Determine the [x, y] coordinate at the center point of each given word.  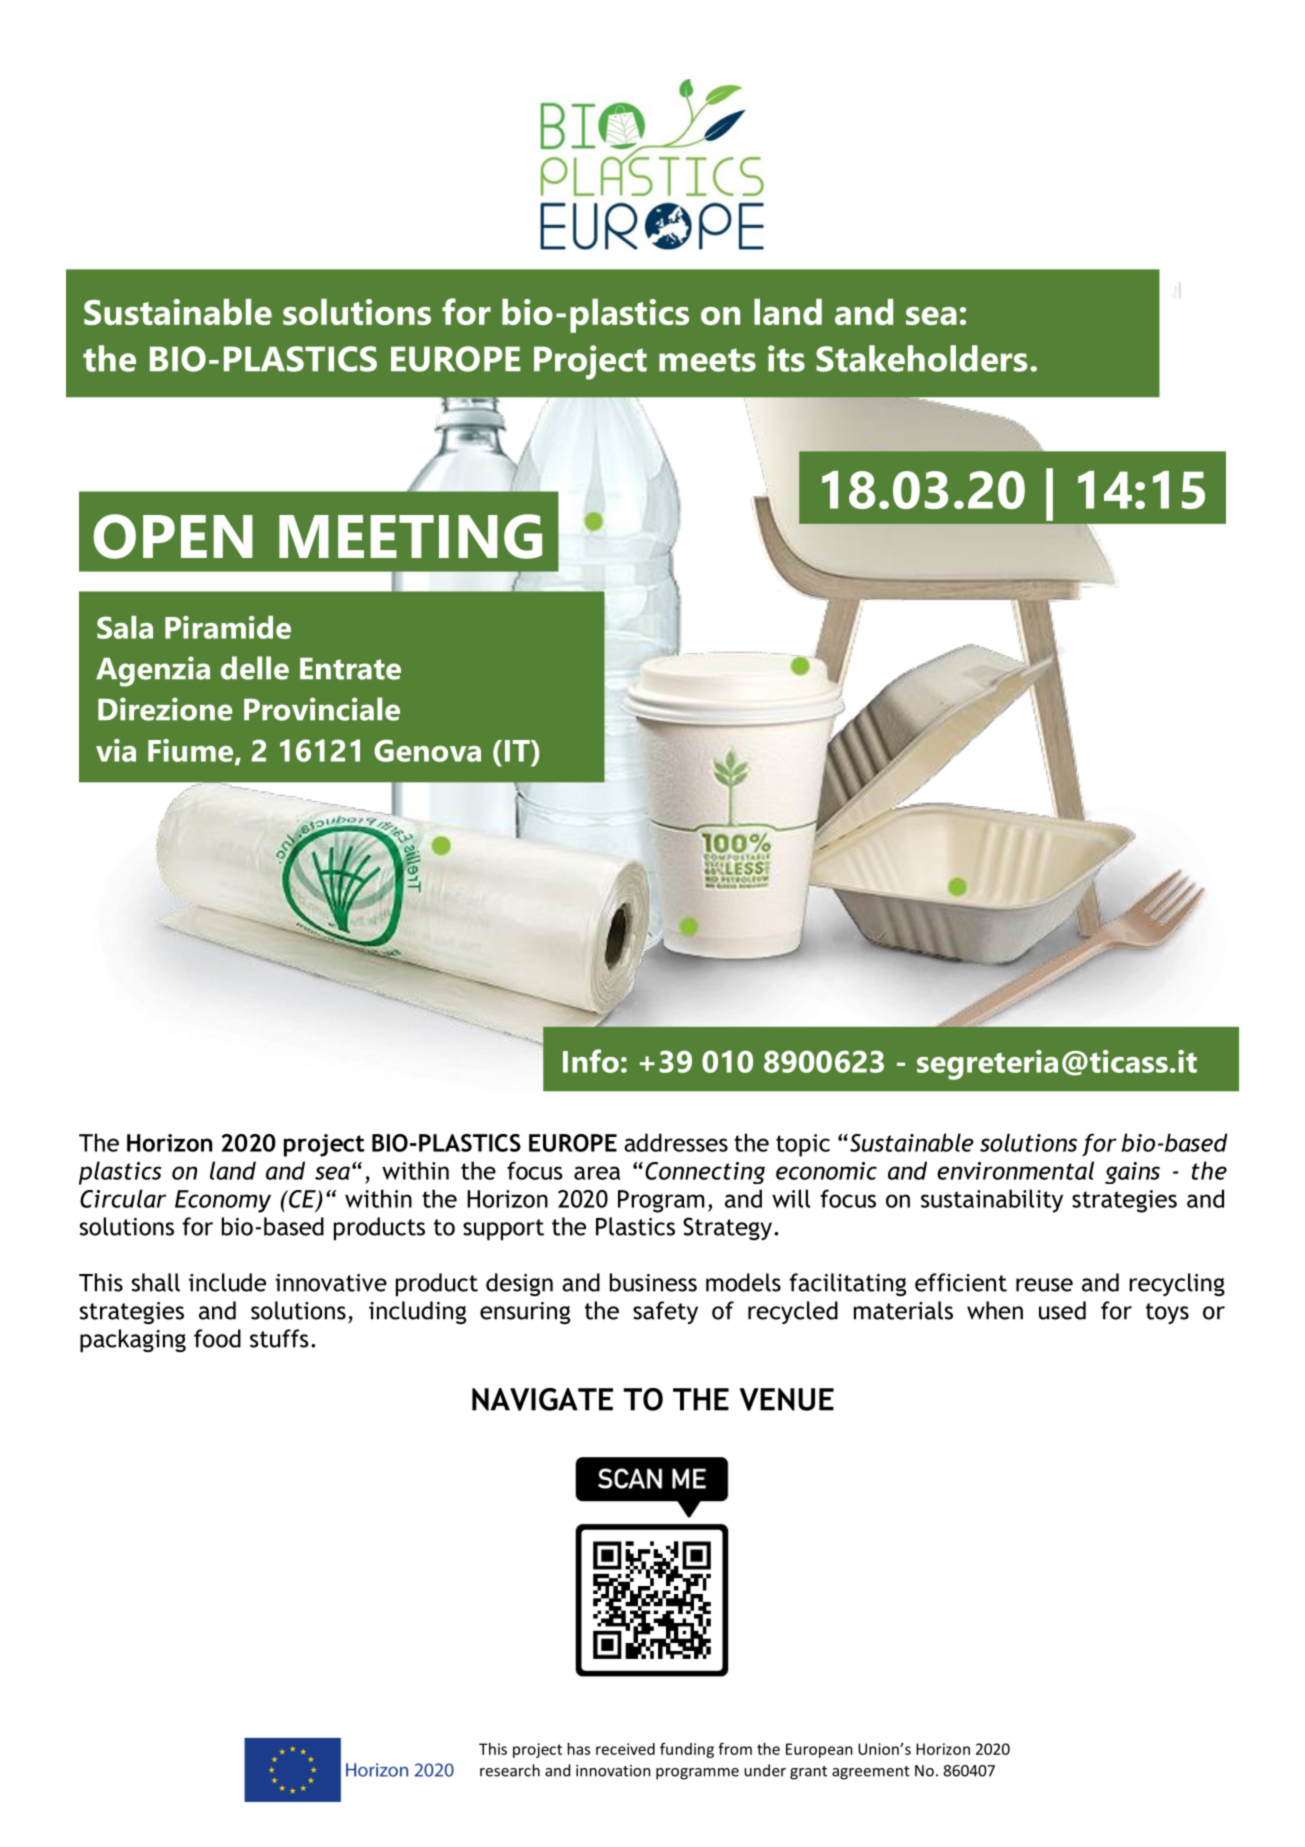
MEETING [410, 536]
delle [255, 668]
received [625, 1749]
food [217, 1338]
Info [591, 1061]
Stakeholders [922, 358]
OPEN [173, 536]
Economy [223, 1201]
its [786, 358]
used [1062, 1310]
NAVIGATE [542, 1399]
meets [707, 360]
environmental [1015, 1170]
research [510, 1770]
